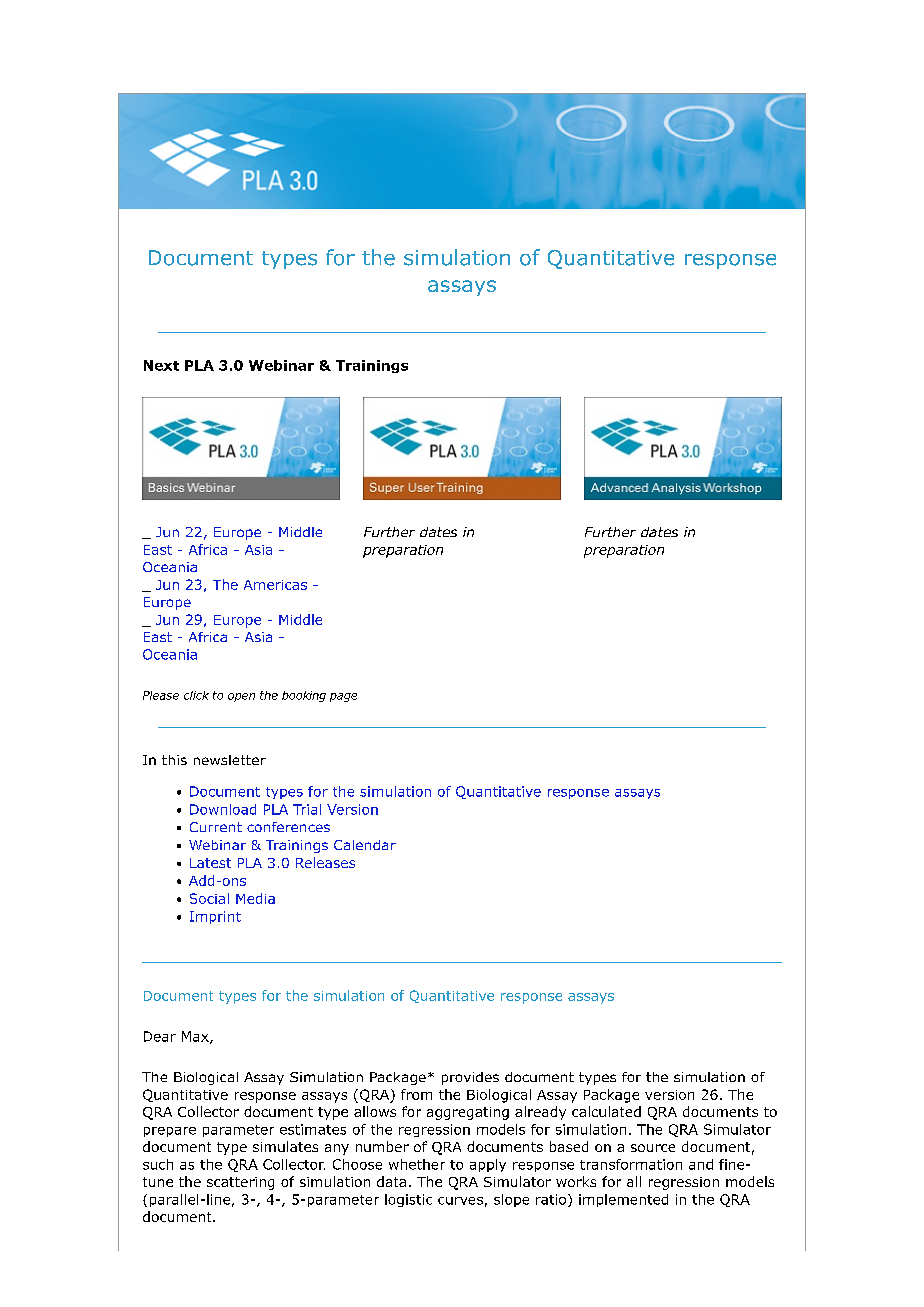 The image size is (924, 1307). What do you see at coordinates (241, 697) in the screenshot?
I see `open` at bounding box center [241, 697].
